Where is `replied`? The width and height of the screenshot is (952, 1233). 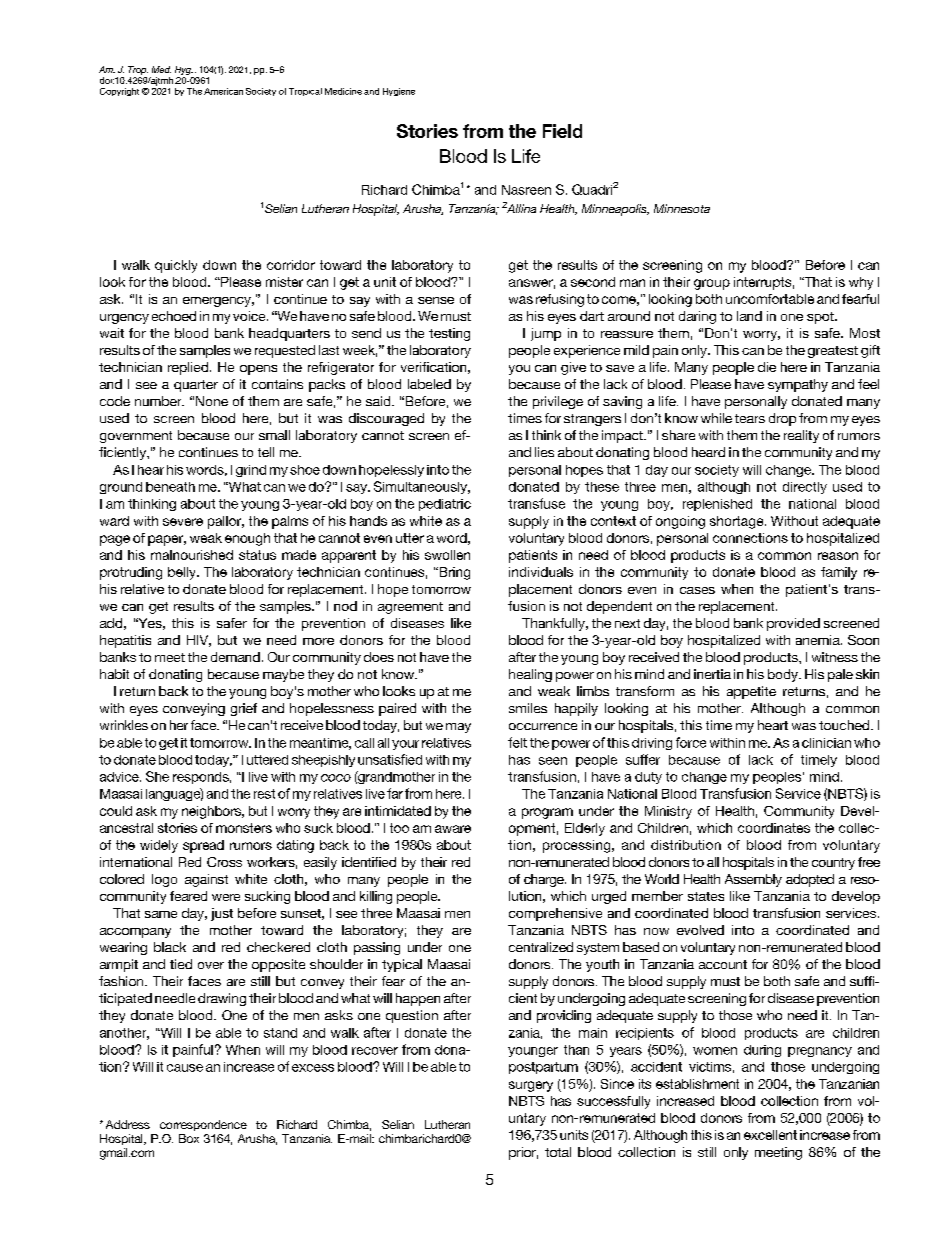 replied is located at coordinates (188, 368).
